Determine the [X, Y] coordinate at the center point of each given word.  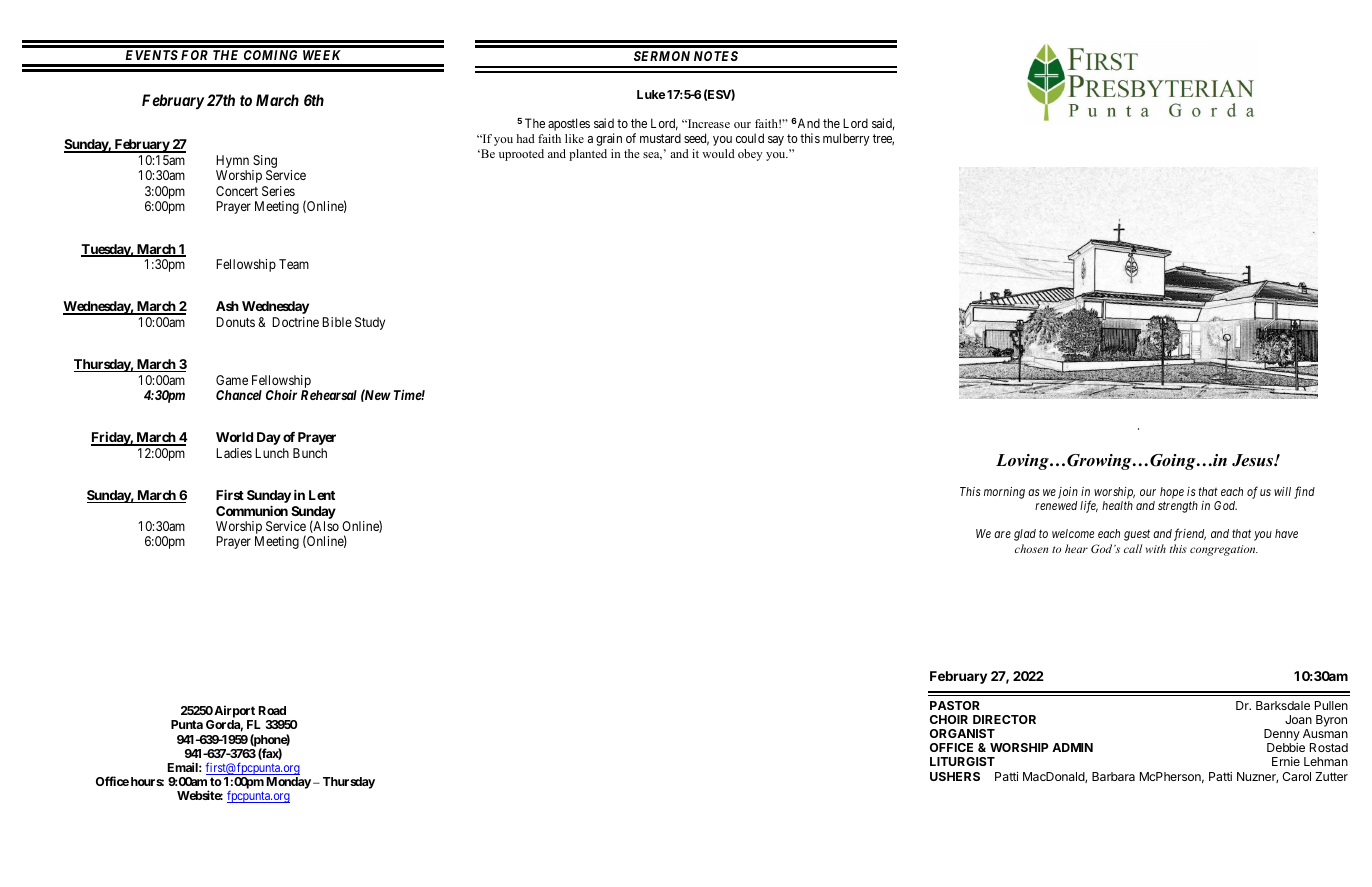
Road [272, 710]
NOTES [716, 56]
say [776, 141]
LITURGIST [962, 761]
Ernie [1286, 761]
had [525, 138]
